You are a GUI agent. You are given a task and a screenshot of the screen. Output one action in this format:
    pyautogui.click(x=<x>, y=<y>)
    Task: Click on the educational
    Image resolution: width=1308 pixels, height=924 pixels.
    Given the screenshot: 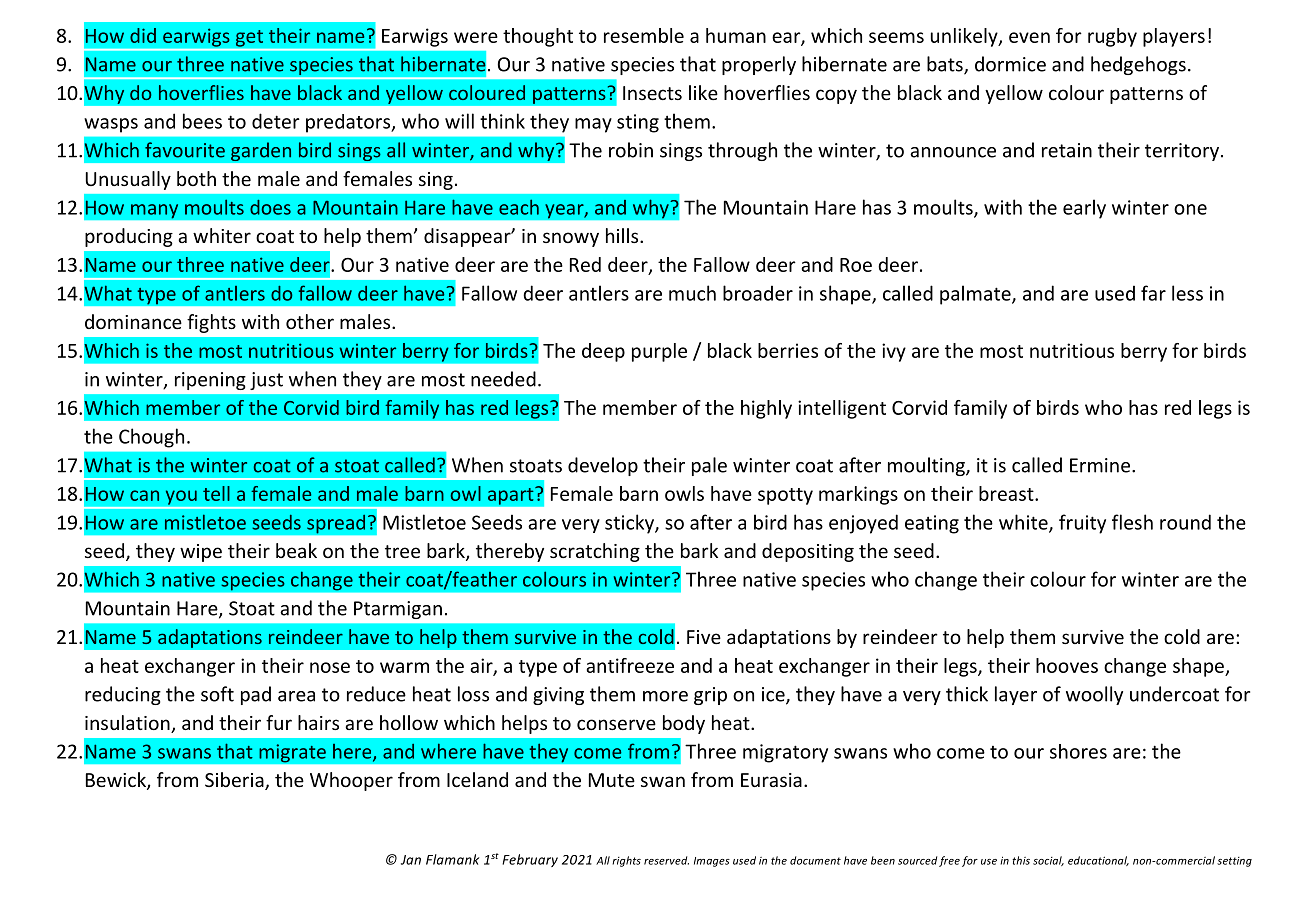 What is the action you would take?
    pyautogui.click(x=1098, y=861)
